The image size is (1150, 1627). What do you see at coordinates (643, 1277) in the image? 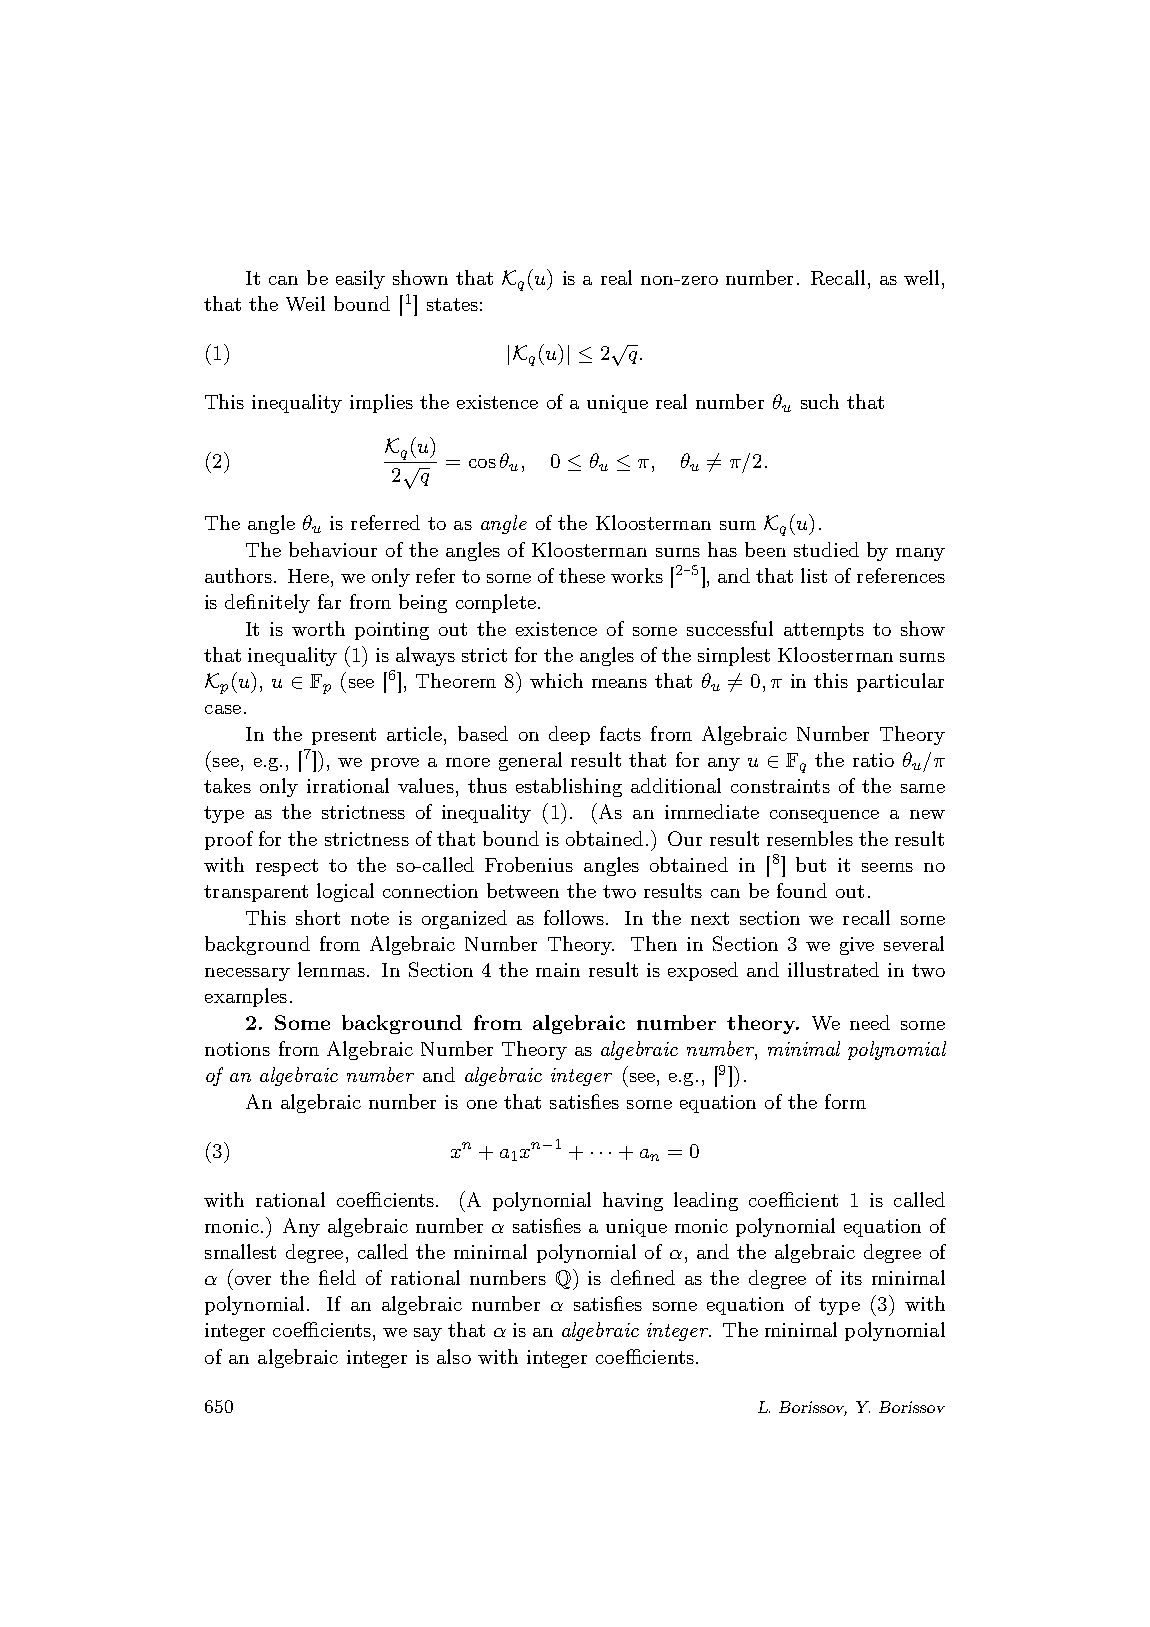
I see `defined` at bounding box center [643, 1277].
